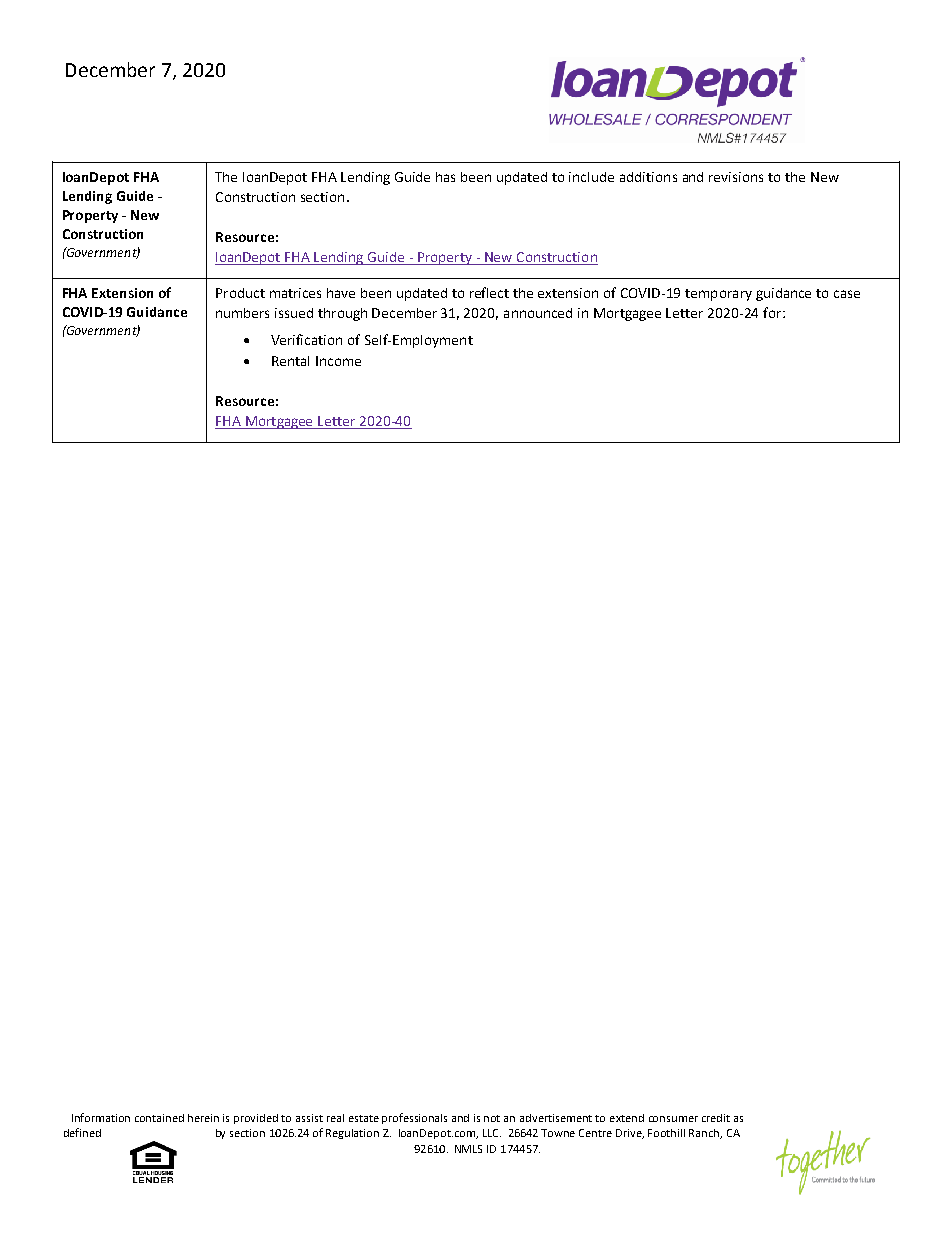  I want to click on Rental, so click(290, 361).
